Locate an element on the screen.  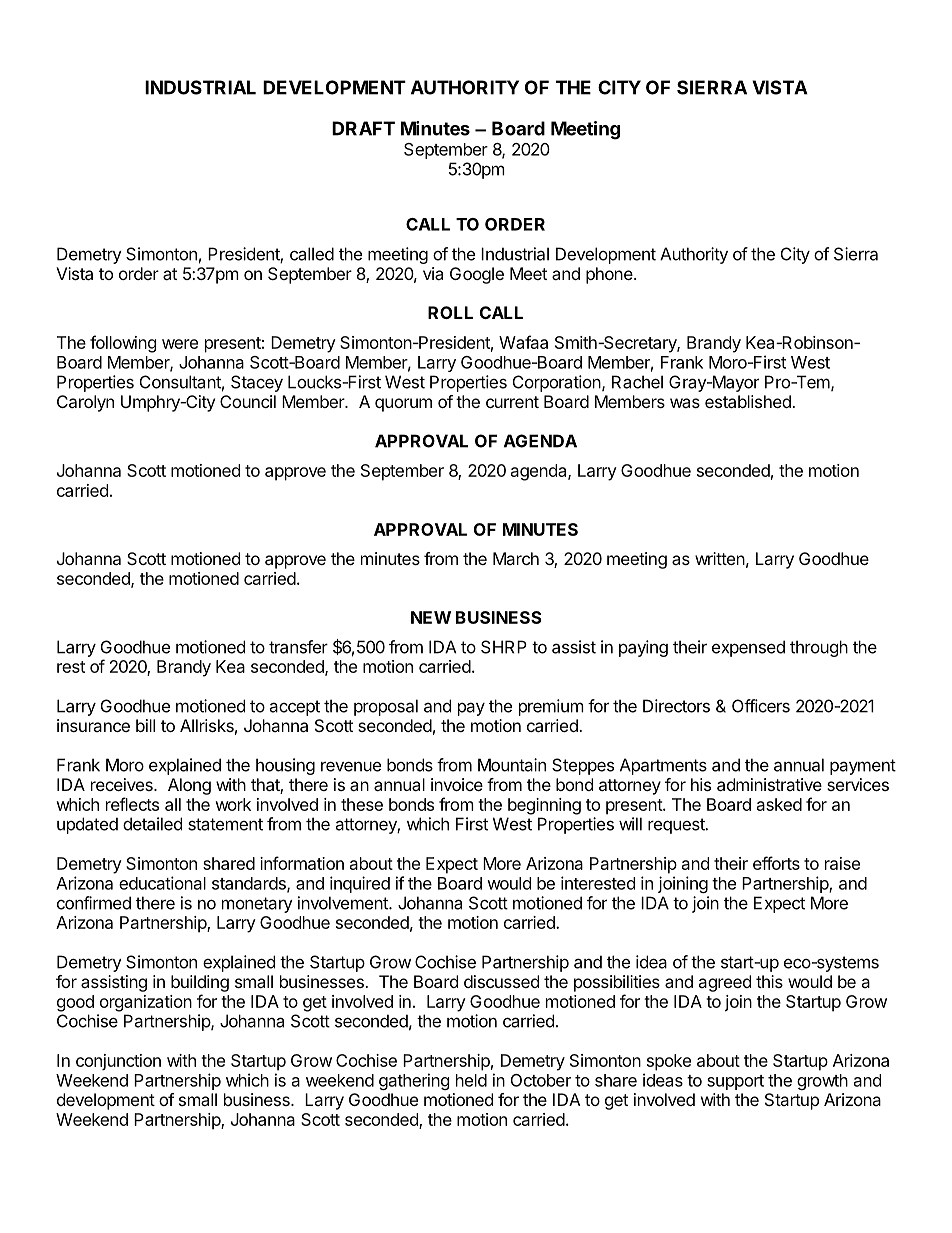
held is located at coordinates (471, 1080).
